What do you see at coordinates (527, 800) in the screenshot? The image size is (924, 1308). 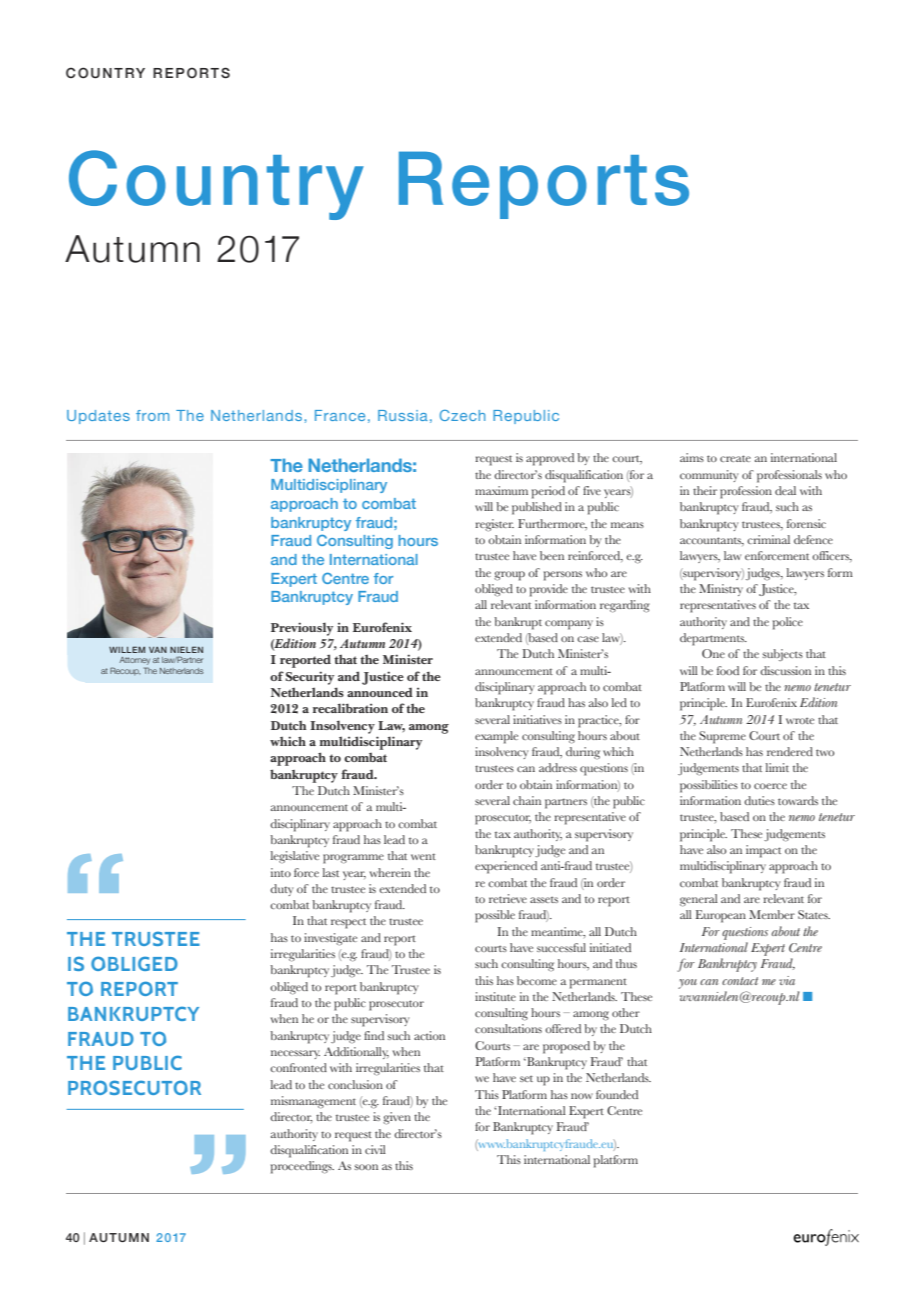 I see `chain` at bounding box center [527, 800].
